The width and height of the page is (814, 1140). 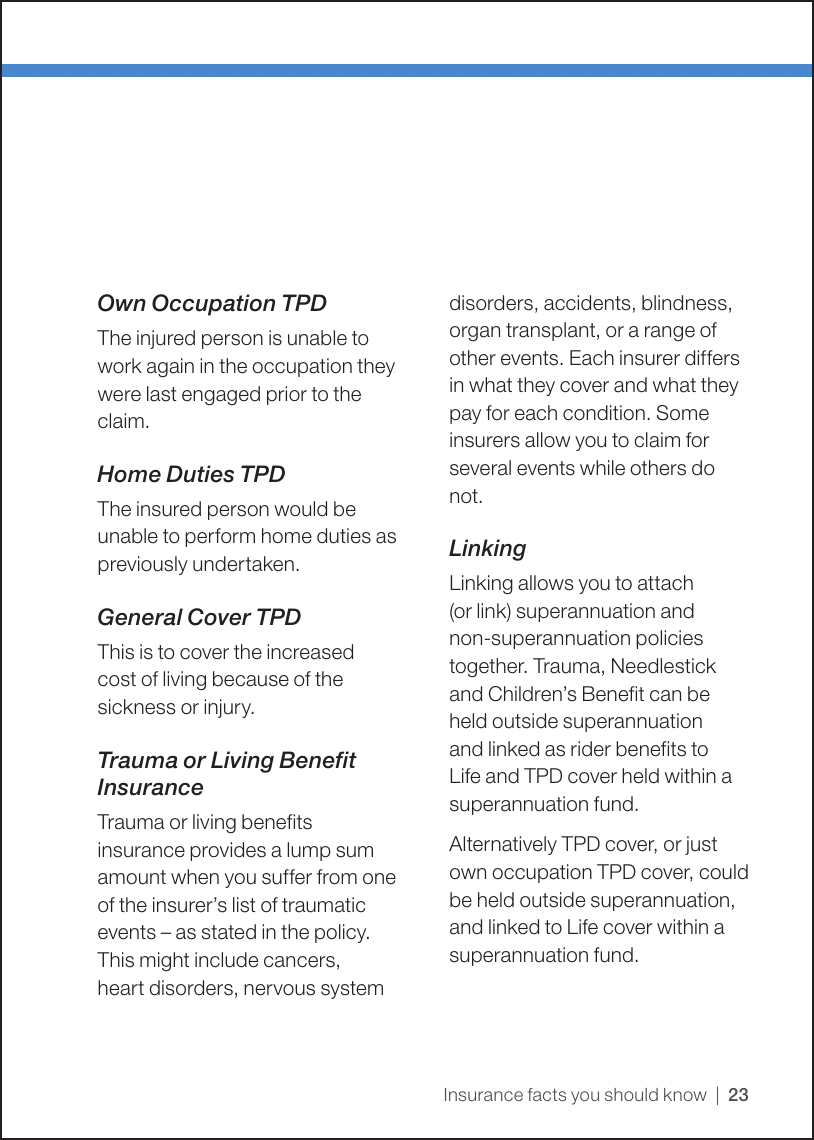 What do you see at coordinates (631, 1094) in the page?
I see `should` at bounding box center [631, 1094].
